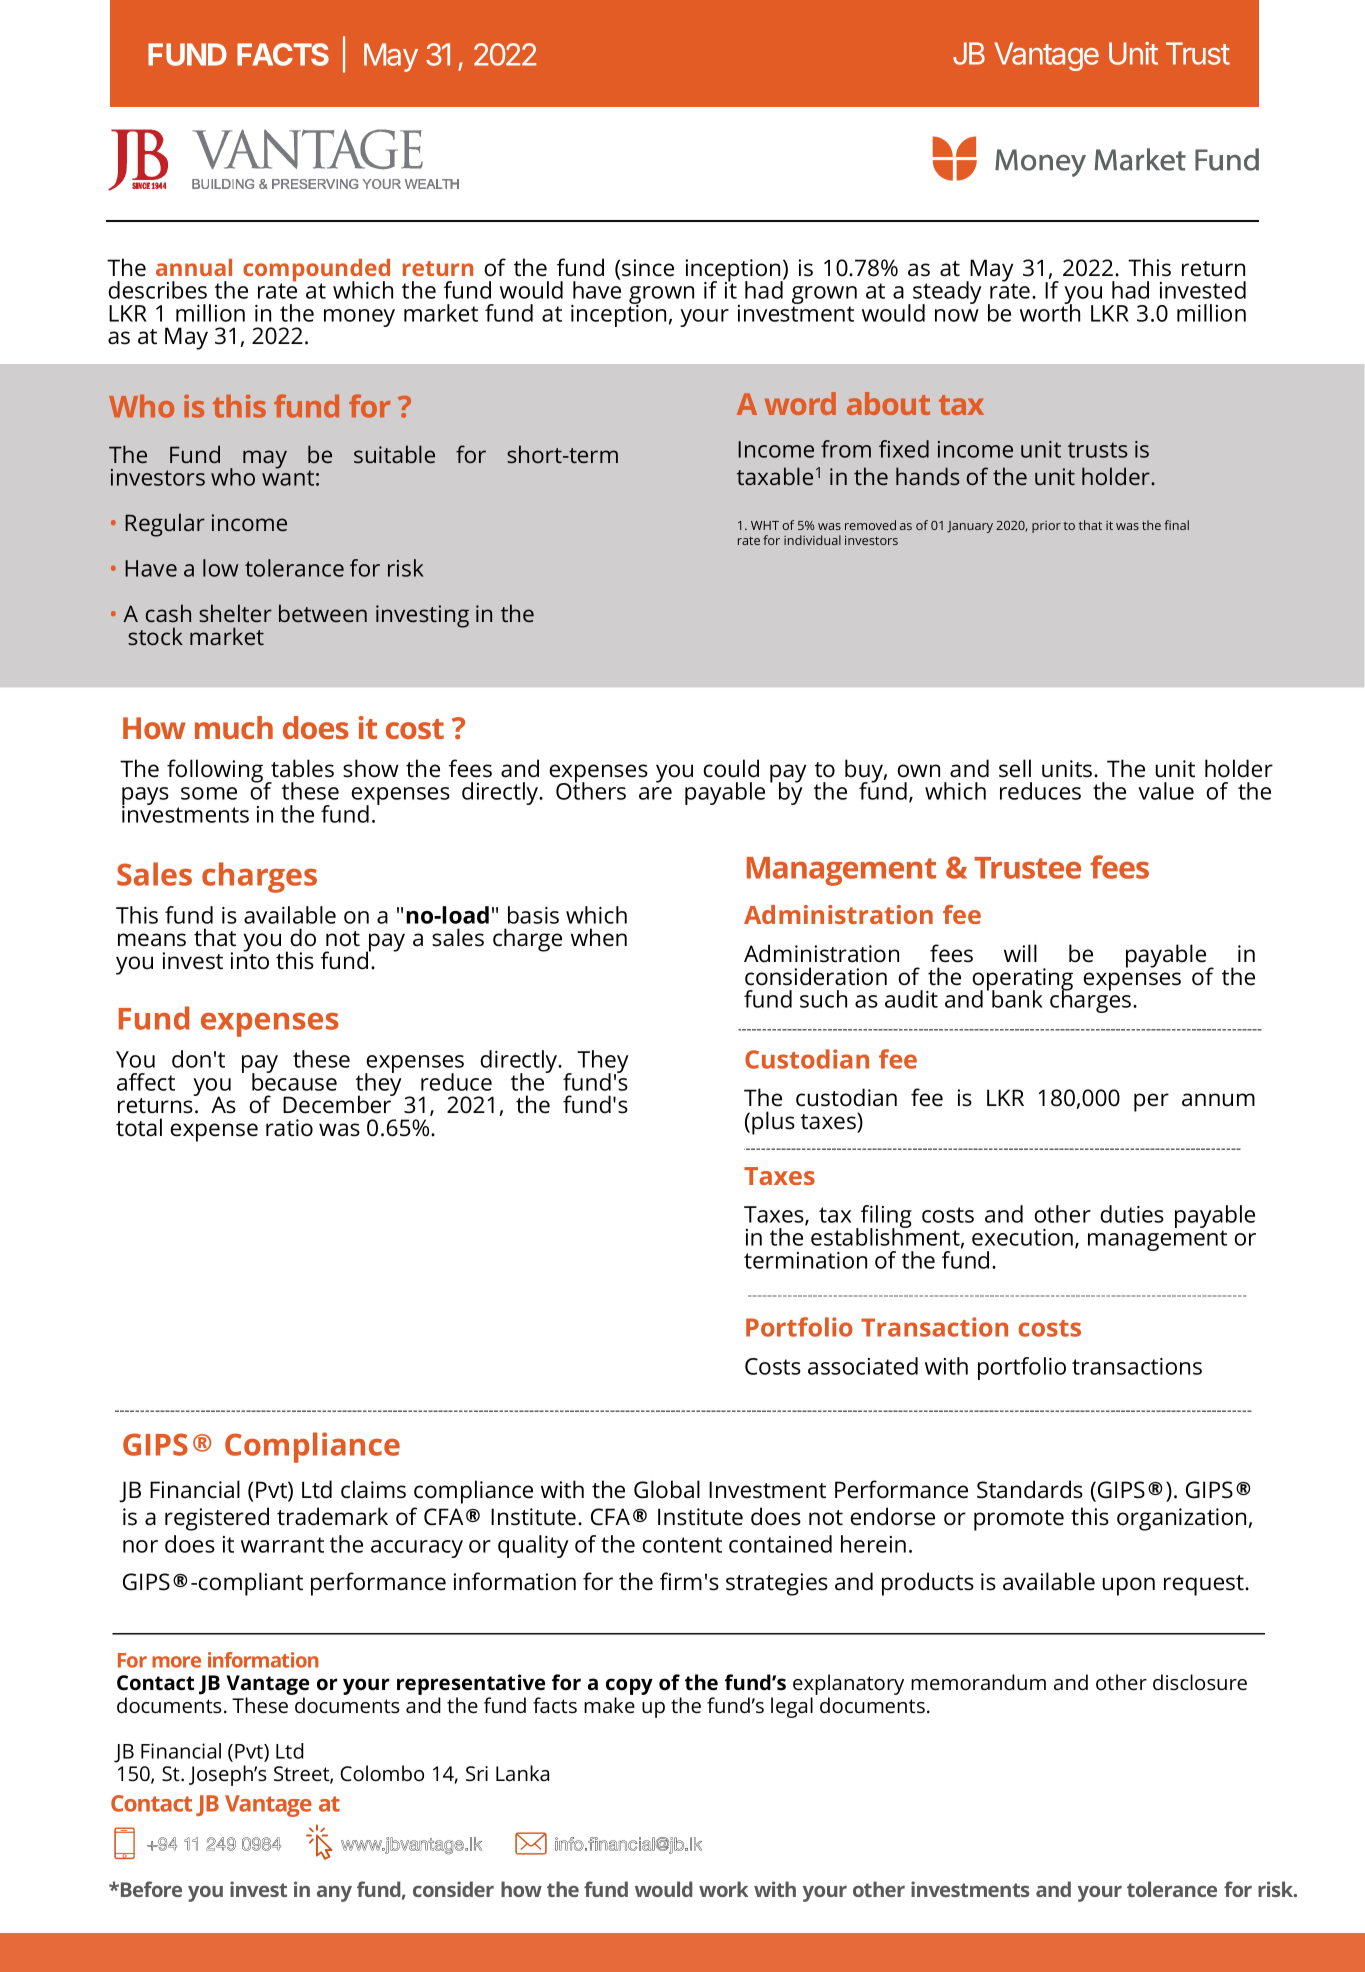 The height and width of the screenshot is (1972, 1365). I want to click on since, so click(648, 268).
